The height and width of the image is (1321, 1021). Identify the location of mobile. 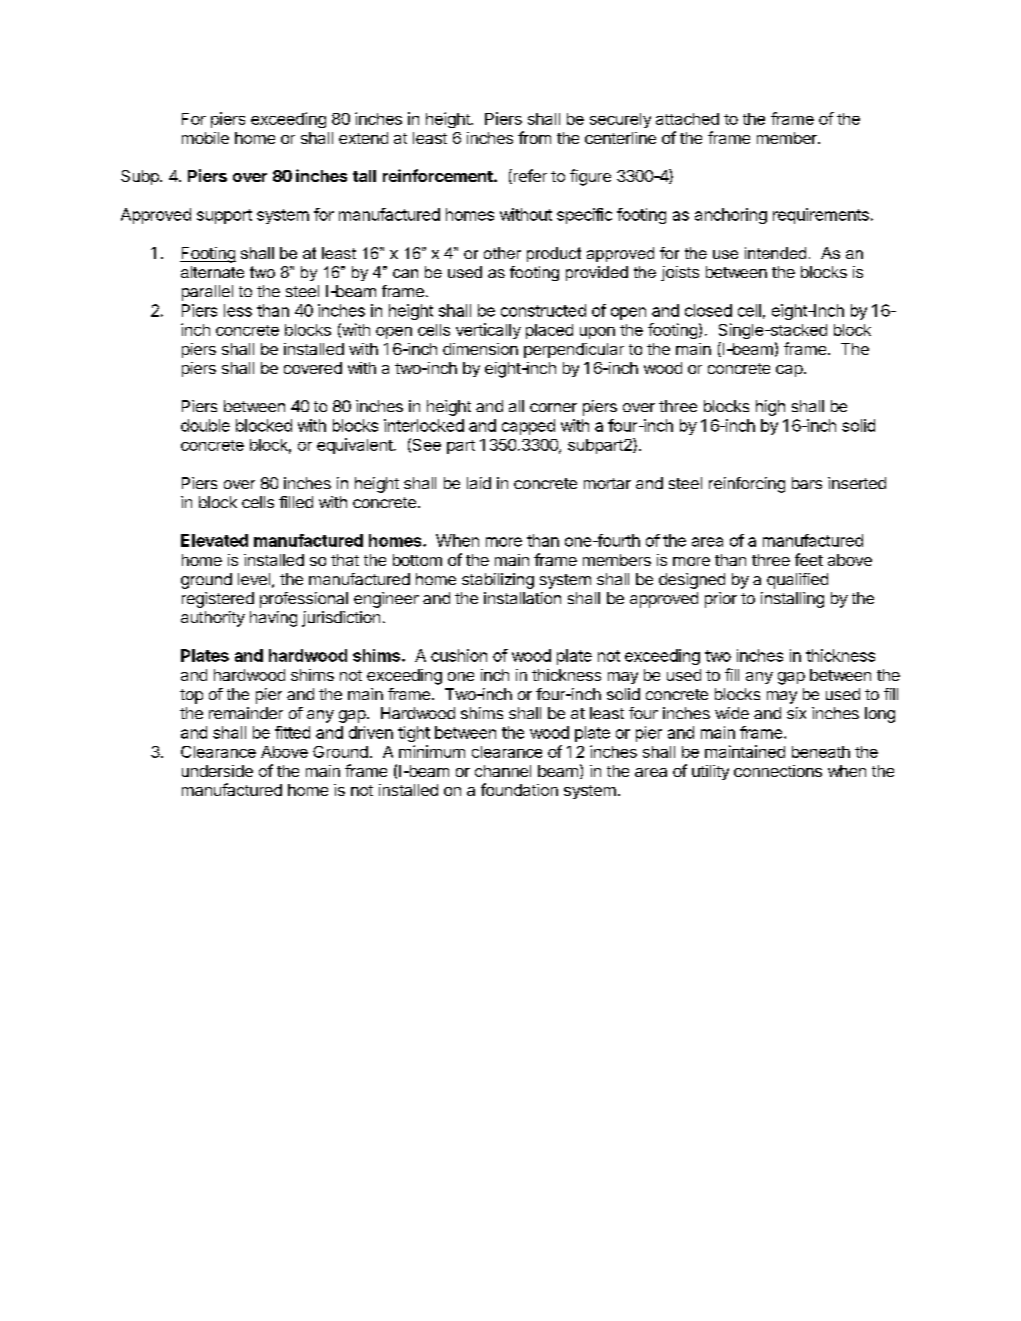
(205, 138).
